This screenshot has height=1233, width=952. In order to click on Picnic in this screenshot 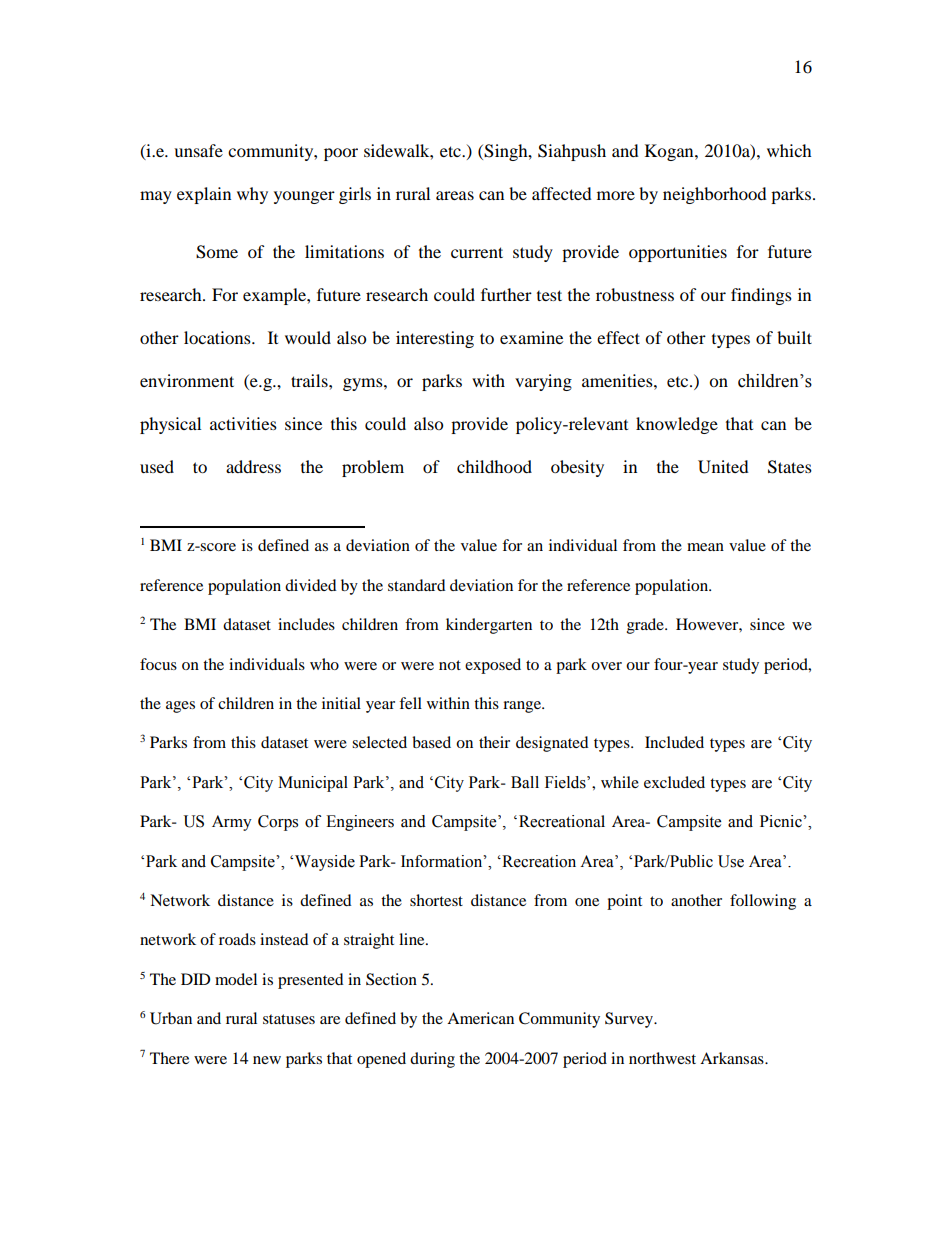, I will do `click(782, 821)`.
